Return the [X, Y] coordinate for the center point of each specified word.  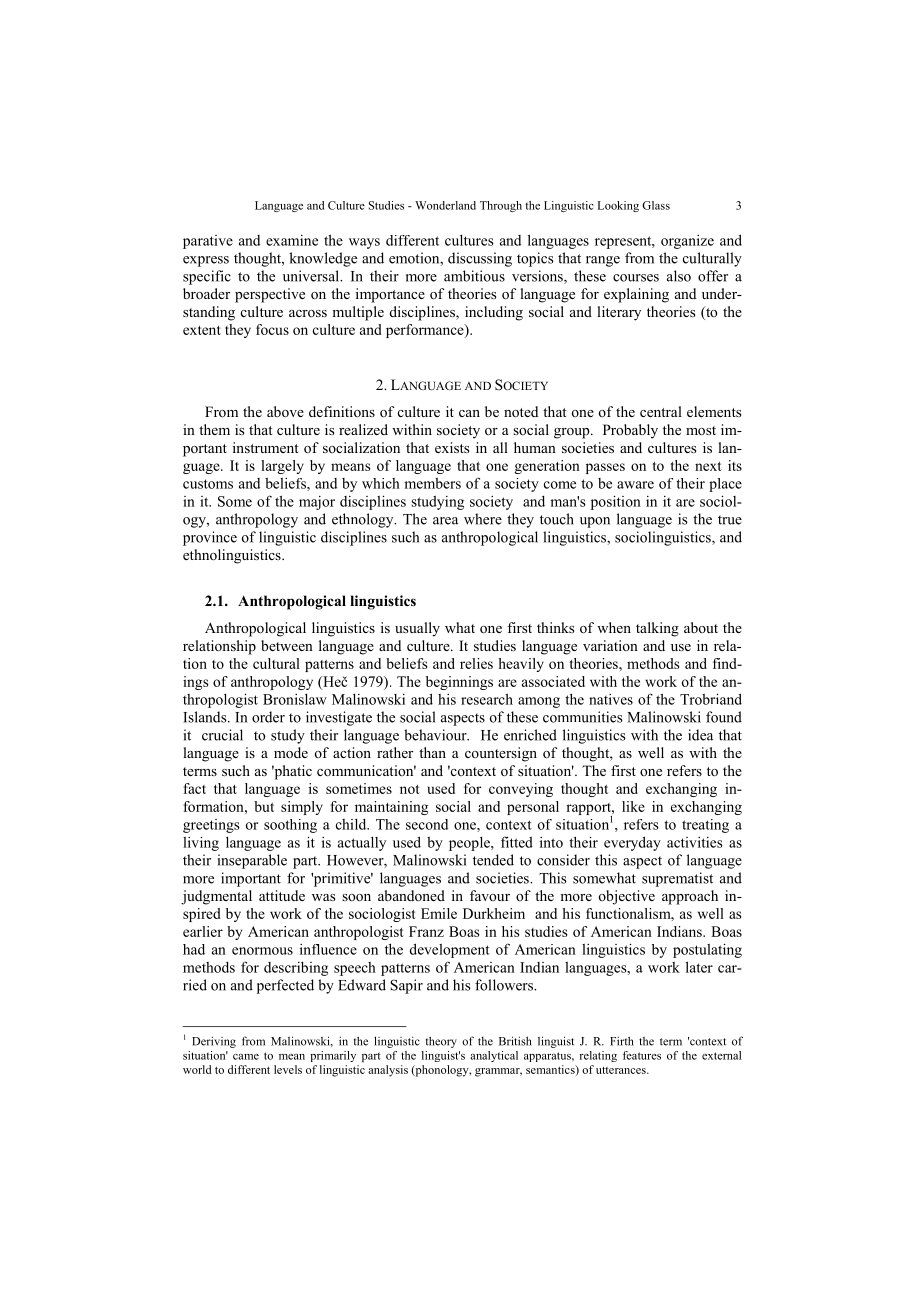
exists [452, 447]
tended [493, 860]
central [661, 411]
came [246, 1057]
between [287, 645]
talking [657, 629]
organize [687, 242]
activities [695, 842]
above [285, 411]
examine [292, 240]
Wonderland [445, 205]
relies [476, 663]
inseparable [252, 861]
